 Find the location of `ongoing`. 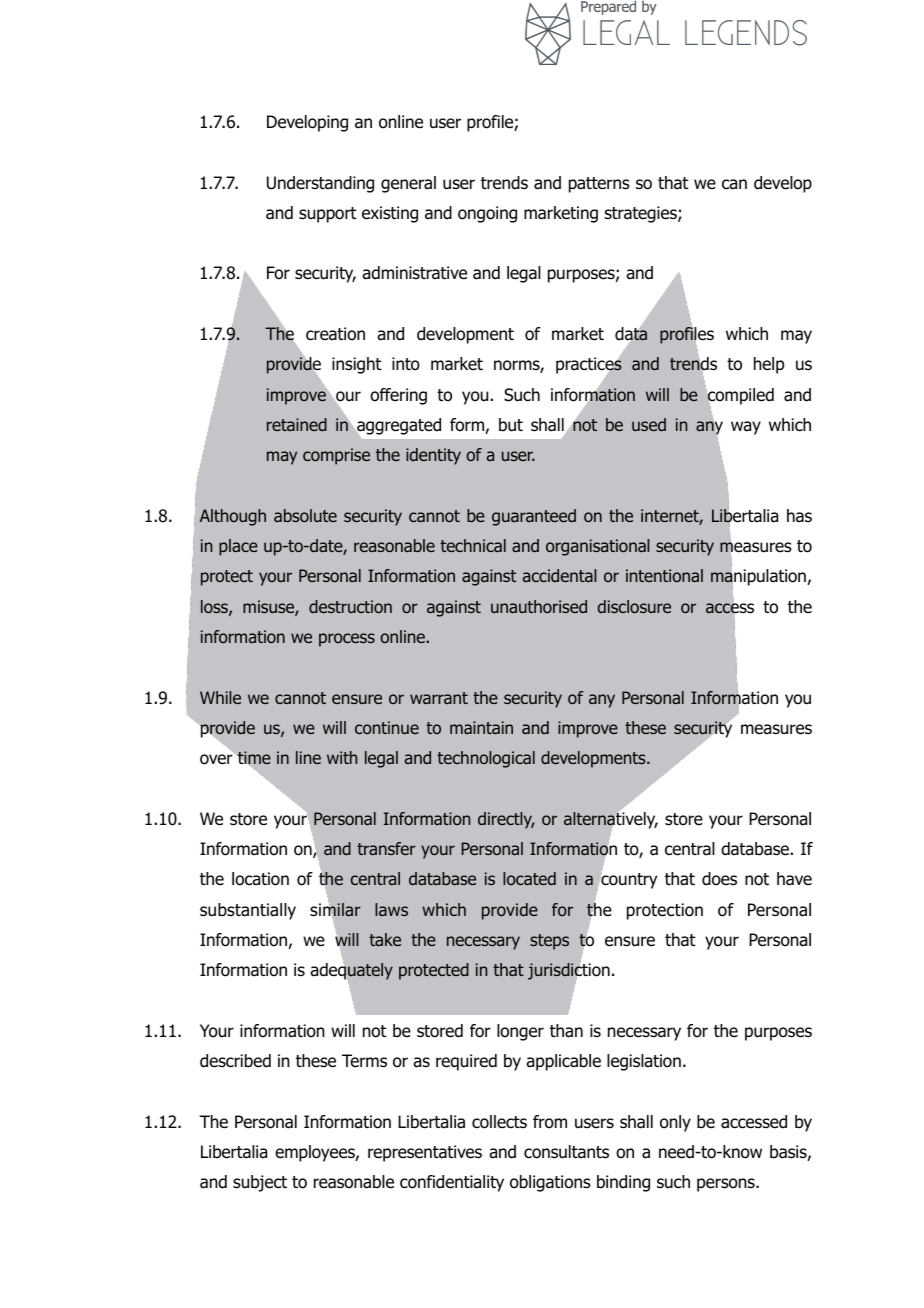

ongoing is located at coordinates (487, 214).
